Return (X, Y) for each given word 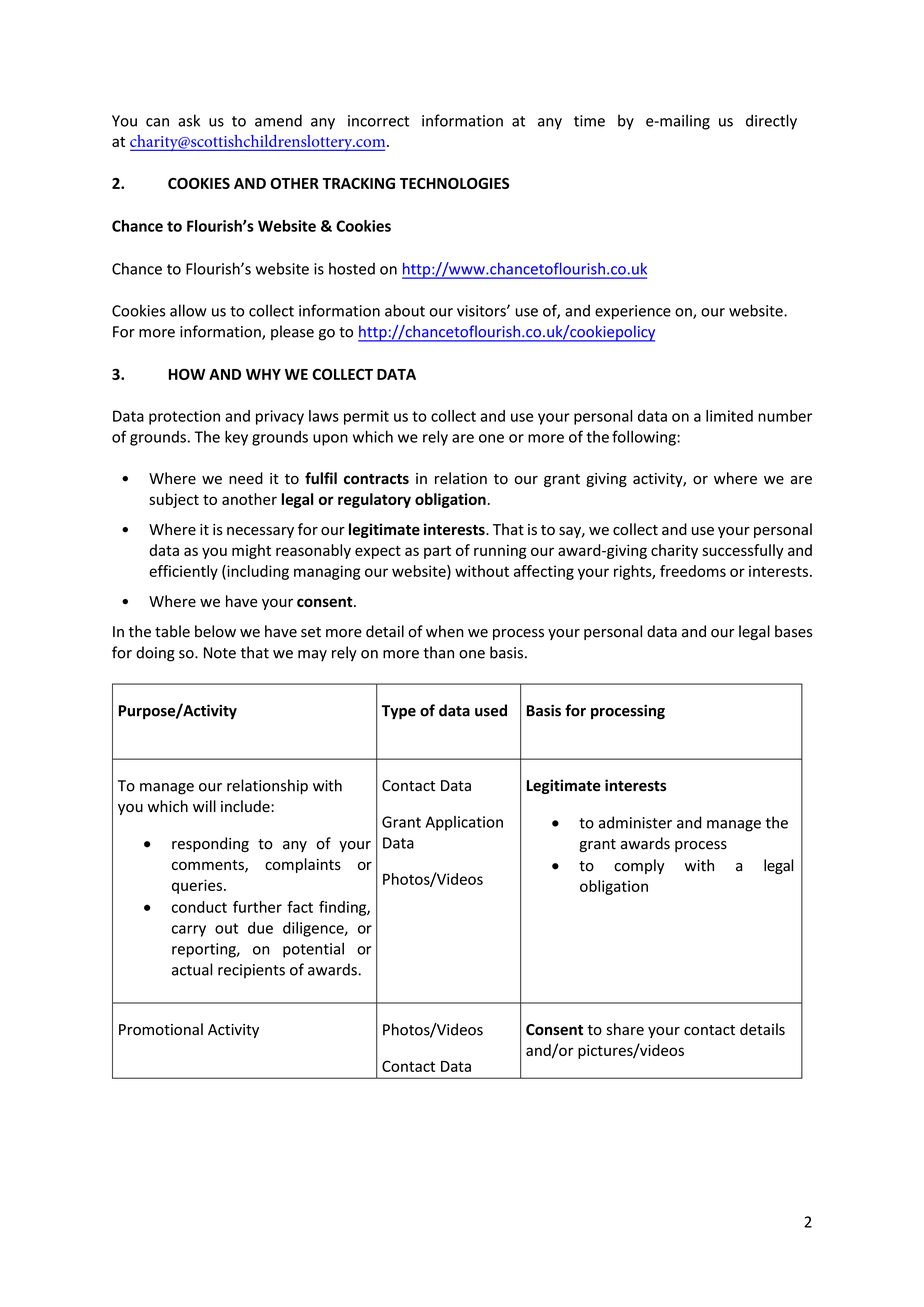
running (500, 552)
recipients (251, 971)
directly (771, 122)
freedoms (693, 571)
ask (189, 120)
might (251, 551)
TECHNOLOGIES (454, 183)
